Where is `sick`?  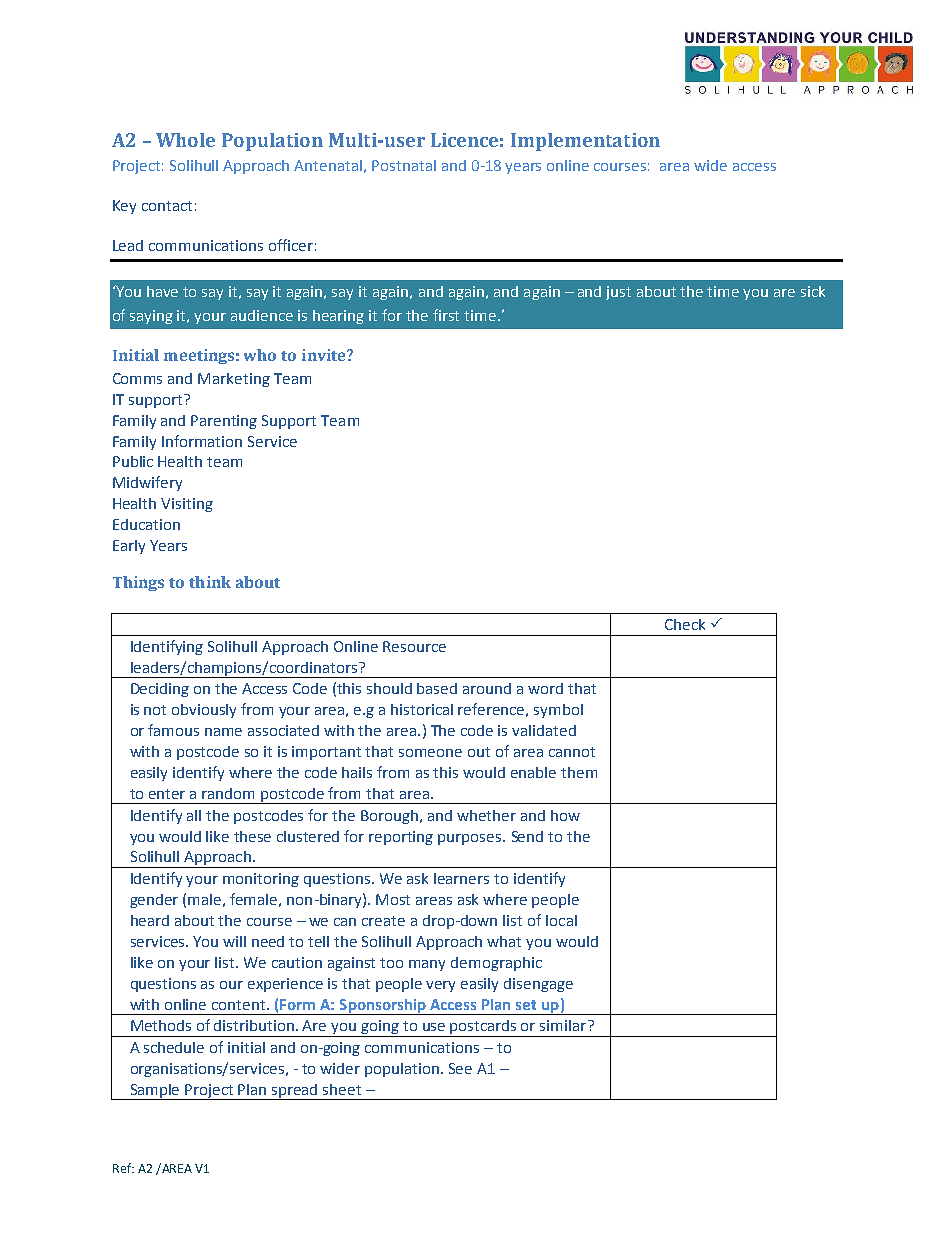 sick is located at coordinates (813, 291).
